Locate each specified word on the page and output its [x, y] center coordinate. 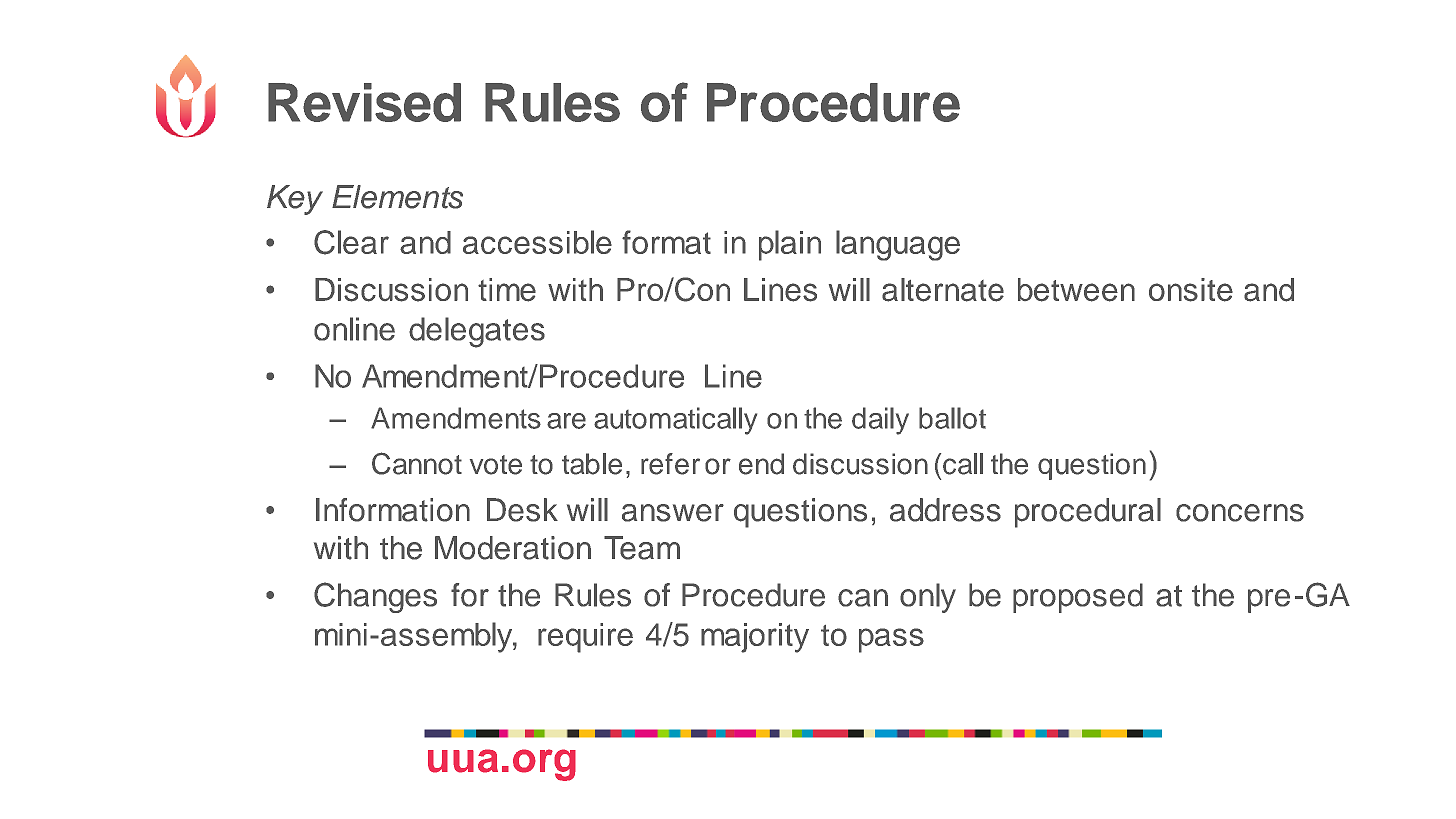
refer [670, 464]
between [1076, 290]
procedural [1088, 513]
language [898, 245]
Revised [364, 102]
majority [755, 638]
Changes [375, 597]
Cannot [417, 463]
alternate [943, 290]
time [507, 290]
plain [790, 245]
